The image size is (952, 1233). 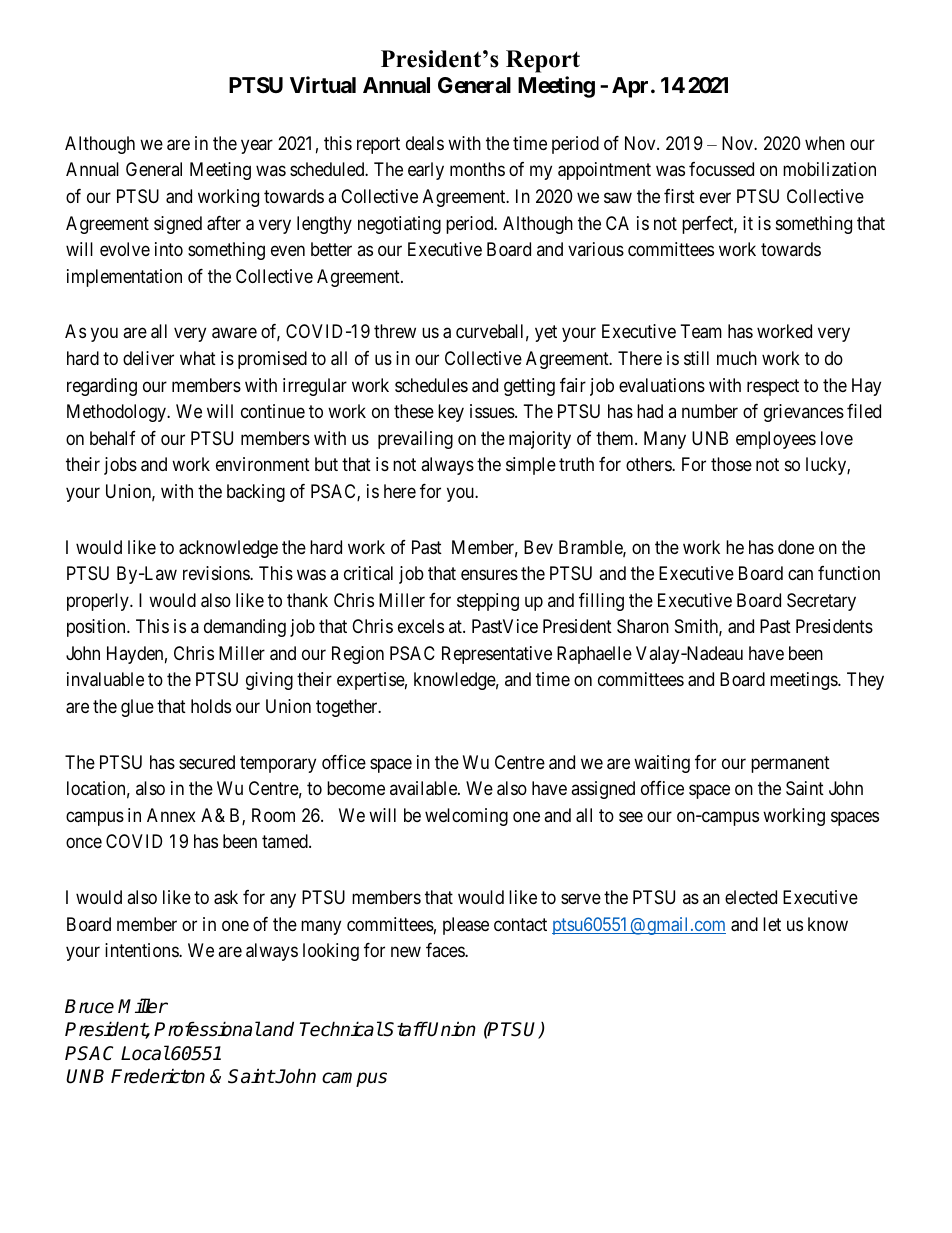 What do you see at coordinates (800, 575) in the screenshot?
I see `can` at bounding box center [800, 575].
